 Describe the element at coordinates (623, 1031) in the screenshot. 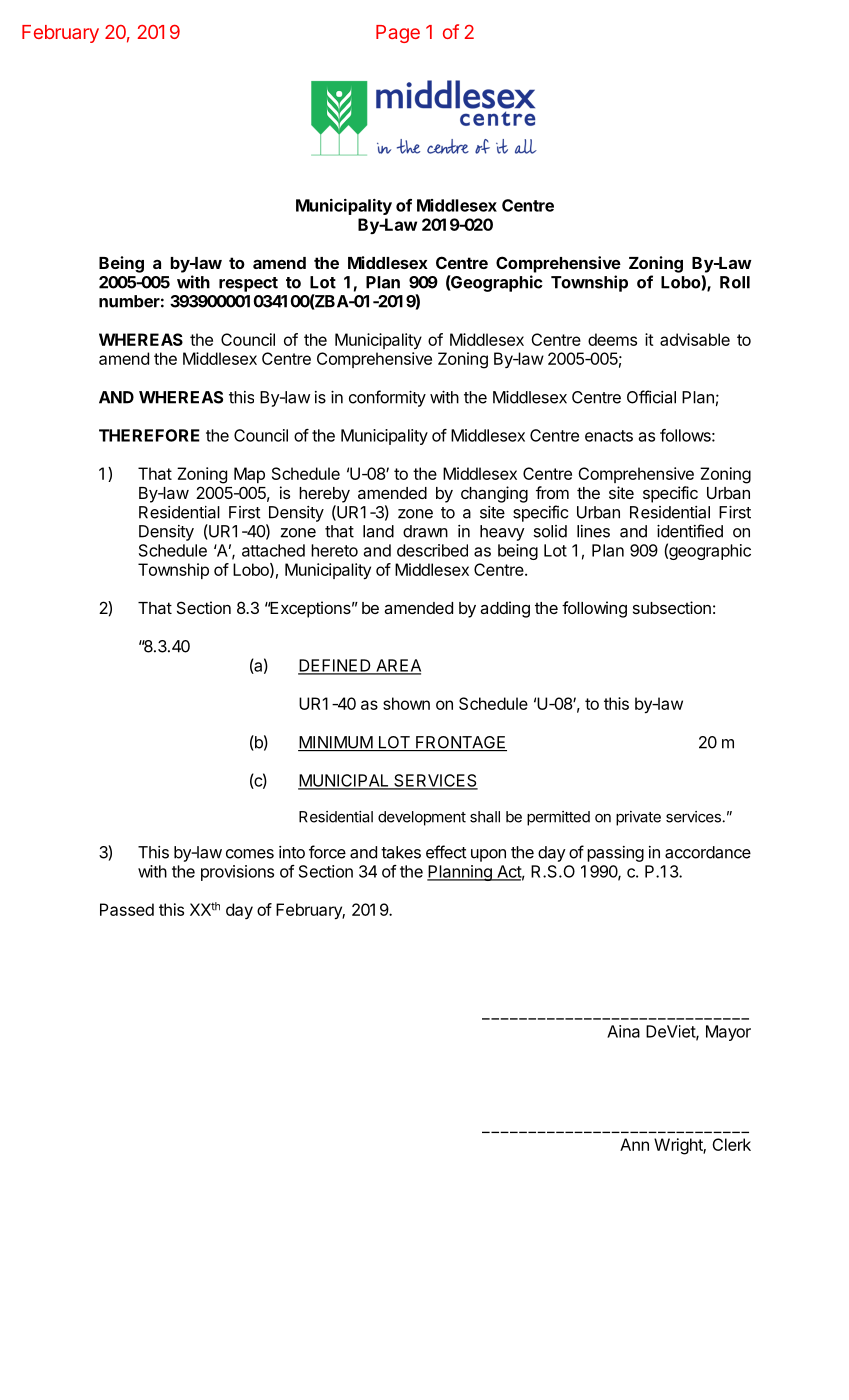

I see `Aina` at that location.
